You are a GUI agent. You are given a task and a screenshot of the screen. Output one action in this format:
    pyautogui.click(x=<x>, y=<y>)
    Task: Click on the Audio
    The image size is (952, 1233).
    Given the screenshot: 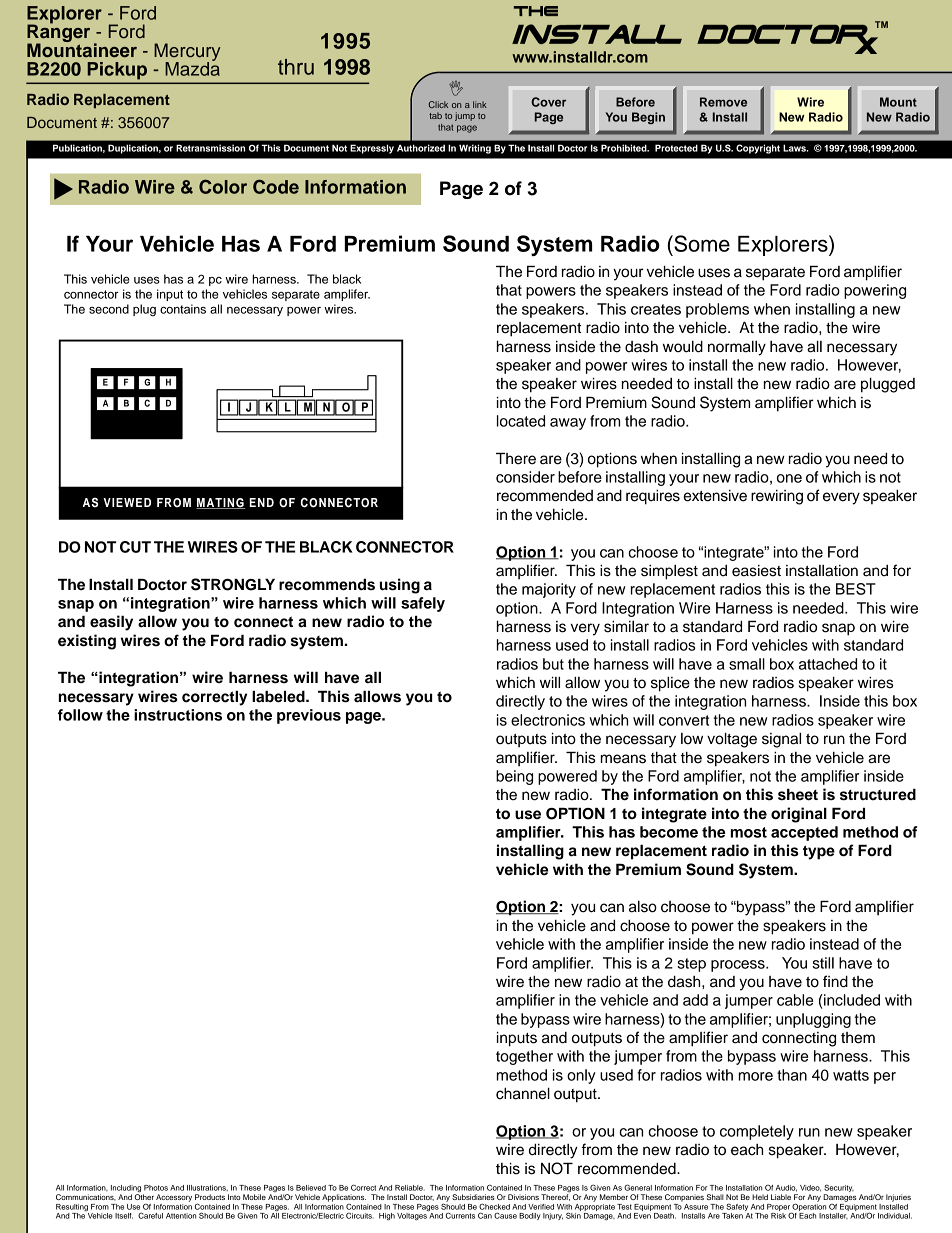 What is the action you would take?
    pyautogui.click(x=786, y=1188)
